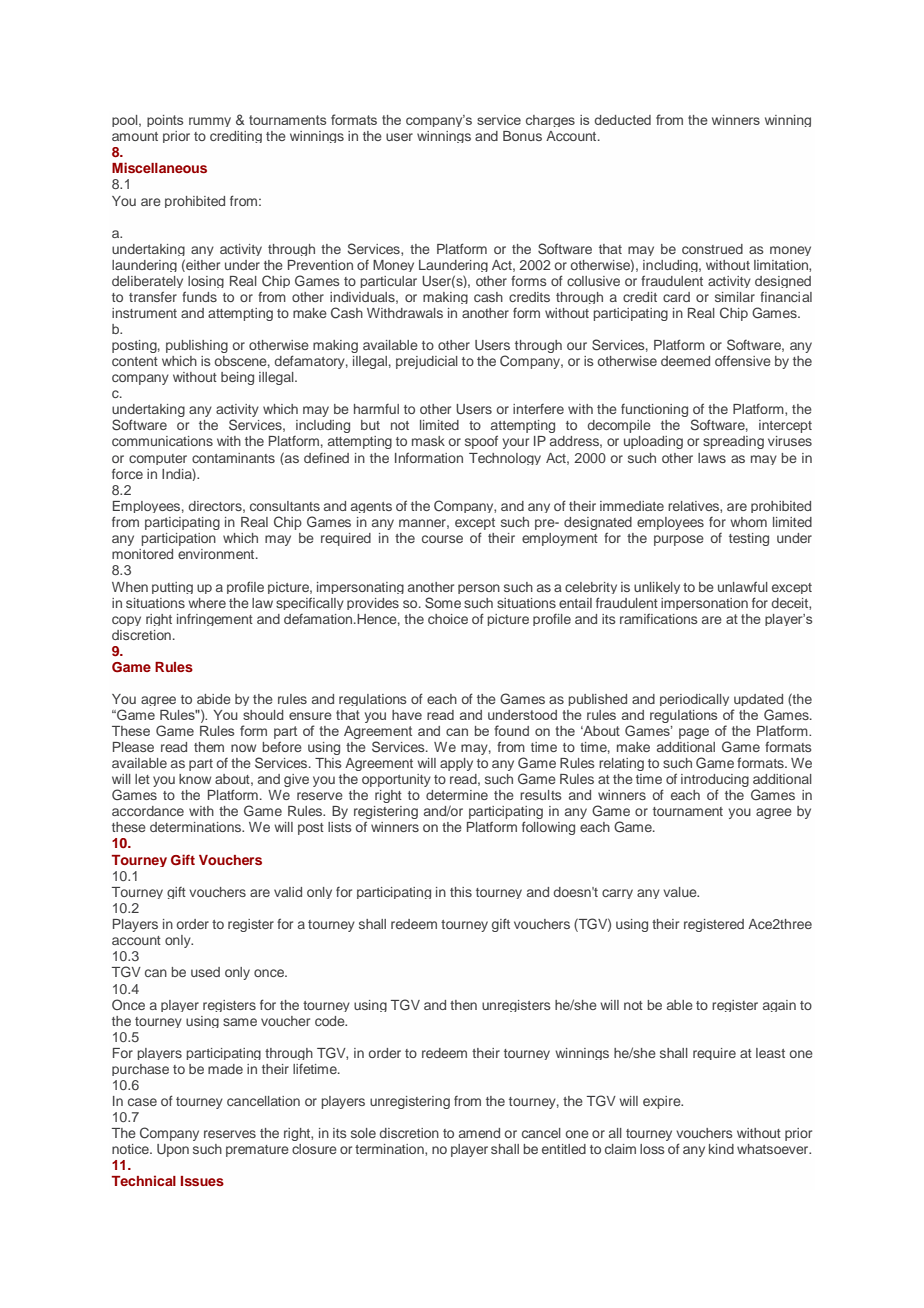  I want to click on kind, so click(721, 1149).
